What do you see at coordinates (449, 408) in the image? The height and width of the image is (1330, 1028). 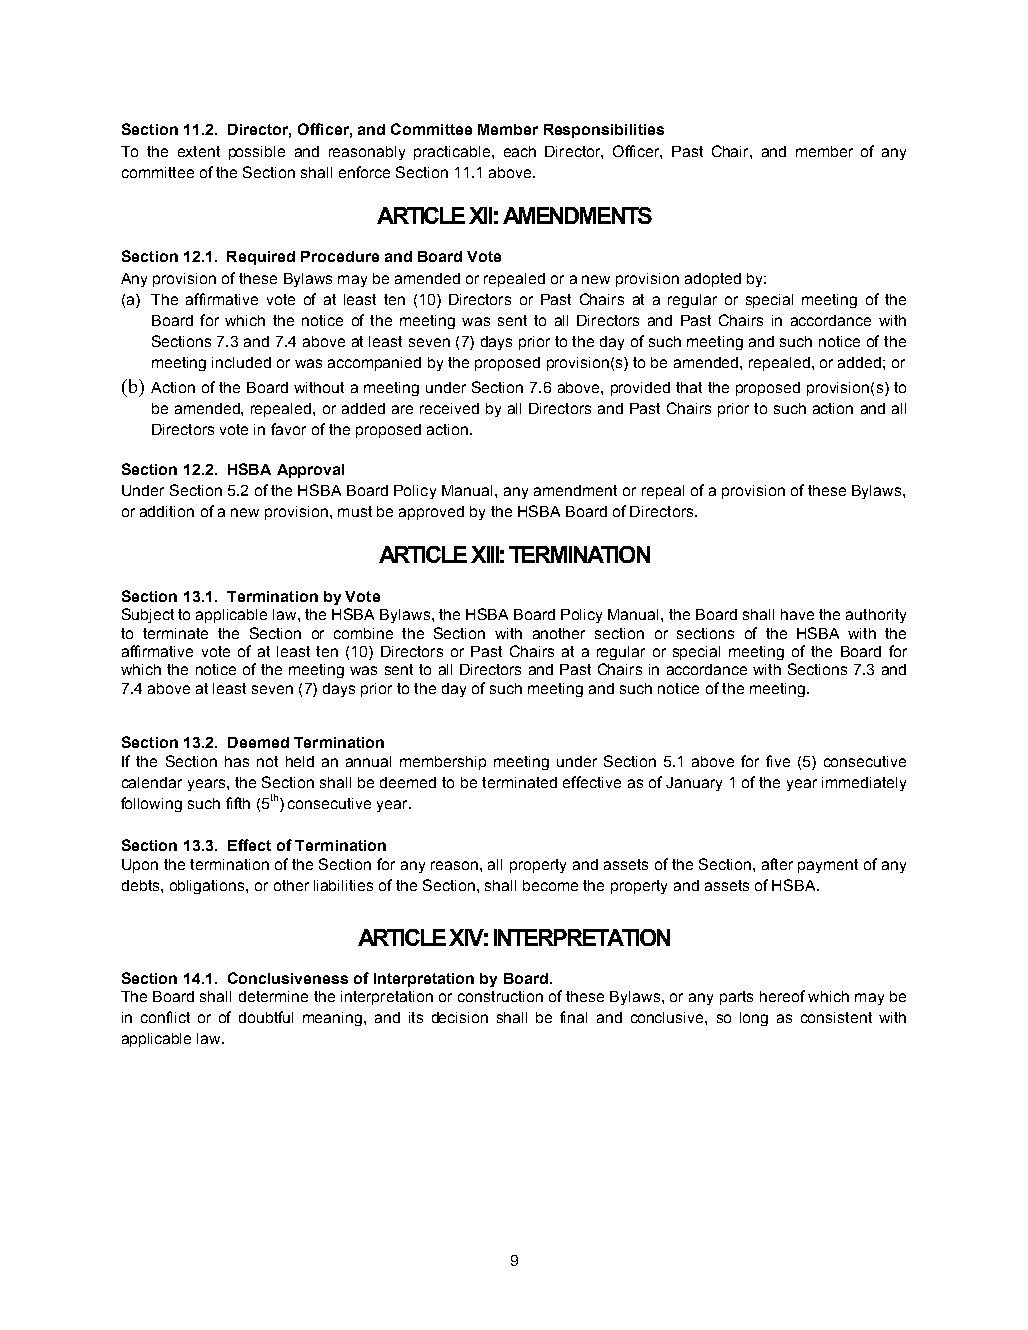 I see `received` at bounding box center [449, 408].
